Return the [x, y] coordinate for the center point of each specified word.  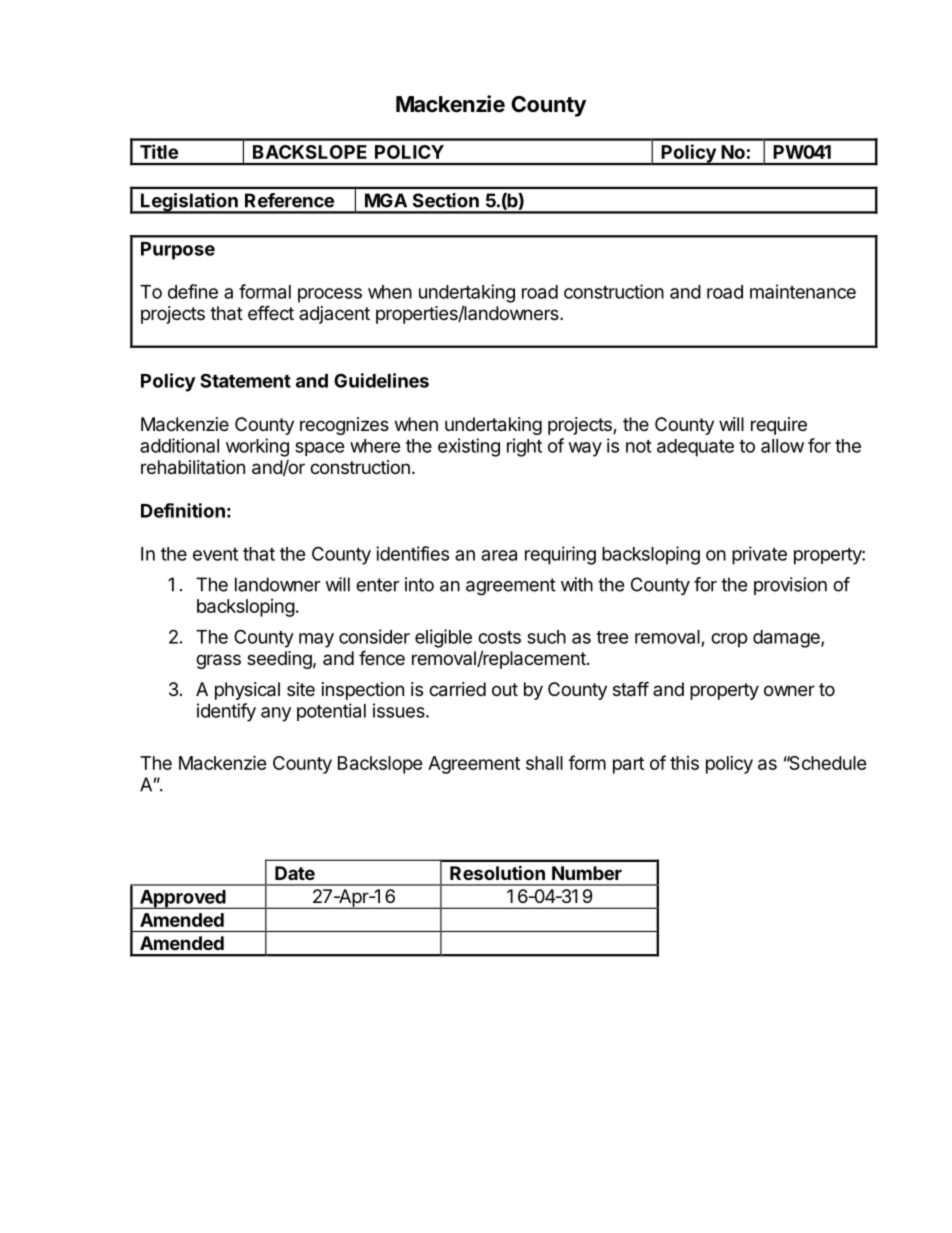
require [779, 426]
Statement [245, 380]
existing [469, 447]
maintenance [803, 291]
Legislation [189, 203]
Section [446, 200]
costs [499, 637]
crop [729, 640]
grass [218, 661]
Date [295, 873]
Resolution [497, 872]
